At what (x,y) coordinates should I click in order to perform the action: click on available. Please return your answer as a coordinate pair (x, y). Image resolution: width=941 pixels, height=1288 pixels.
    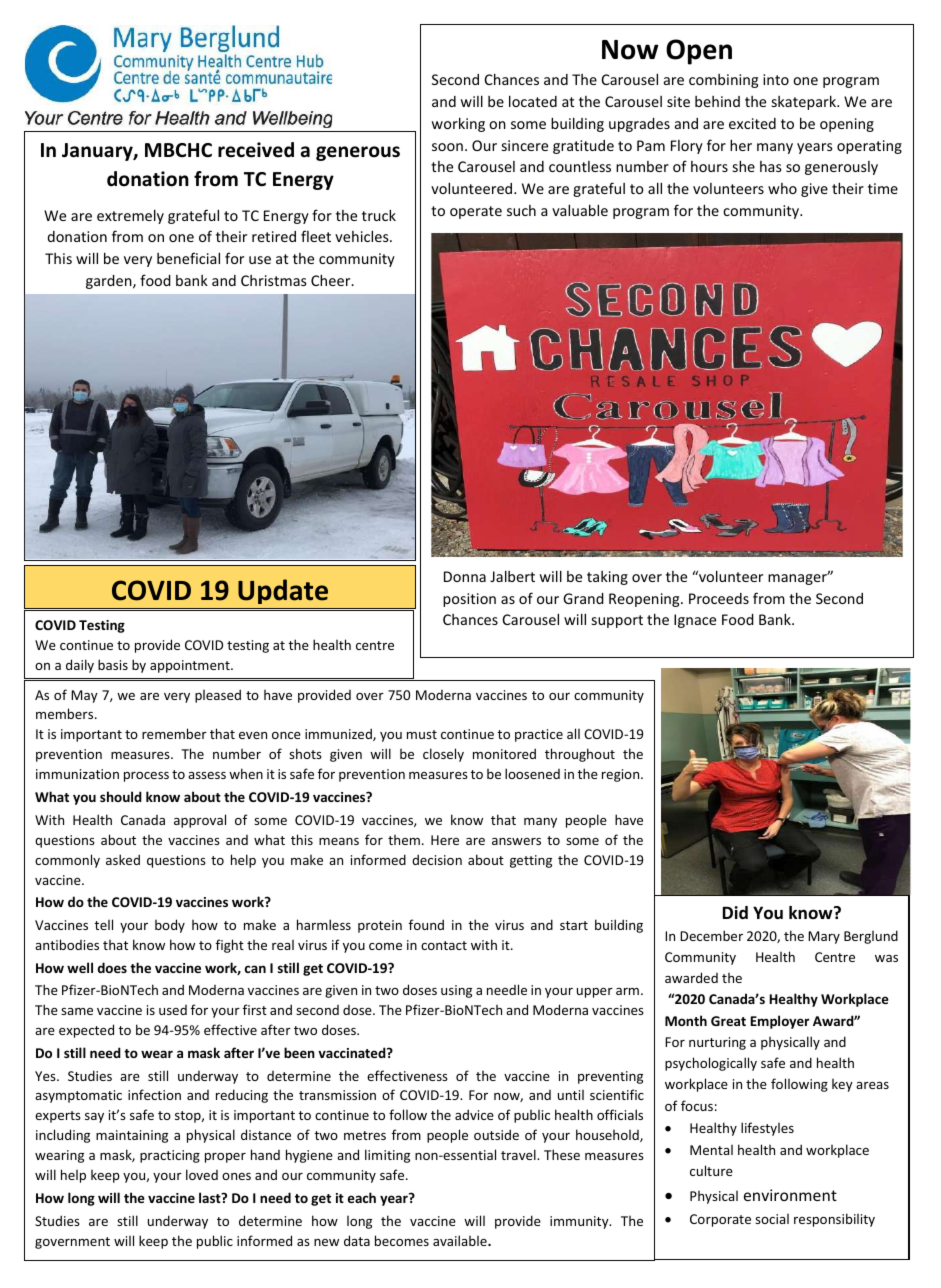
    Looking at the image, I should click on (461, 1240).
